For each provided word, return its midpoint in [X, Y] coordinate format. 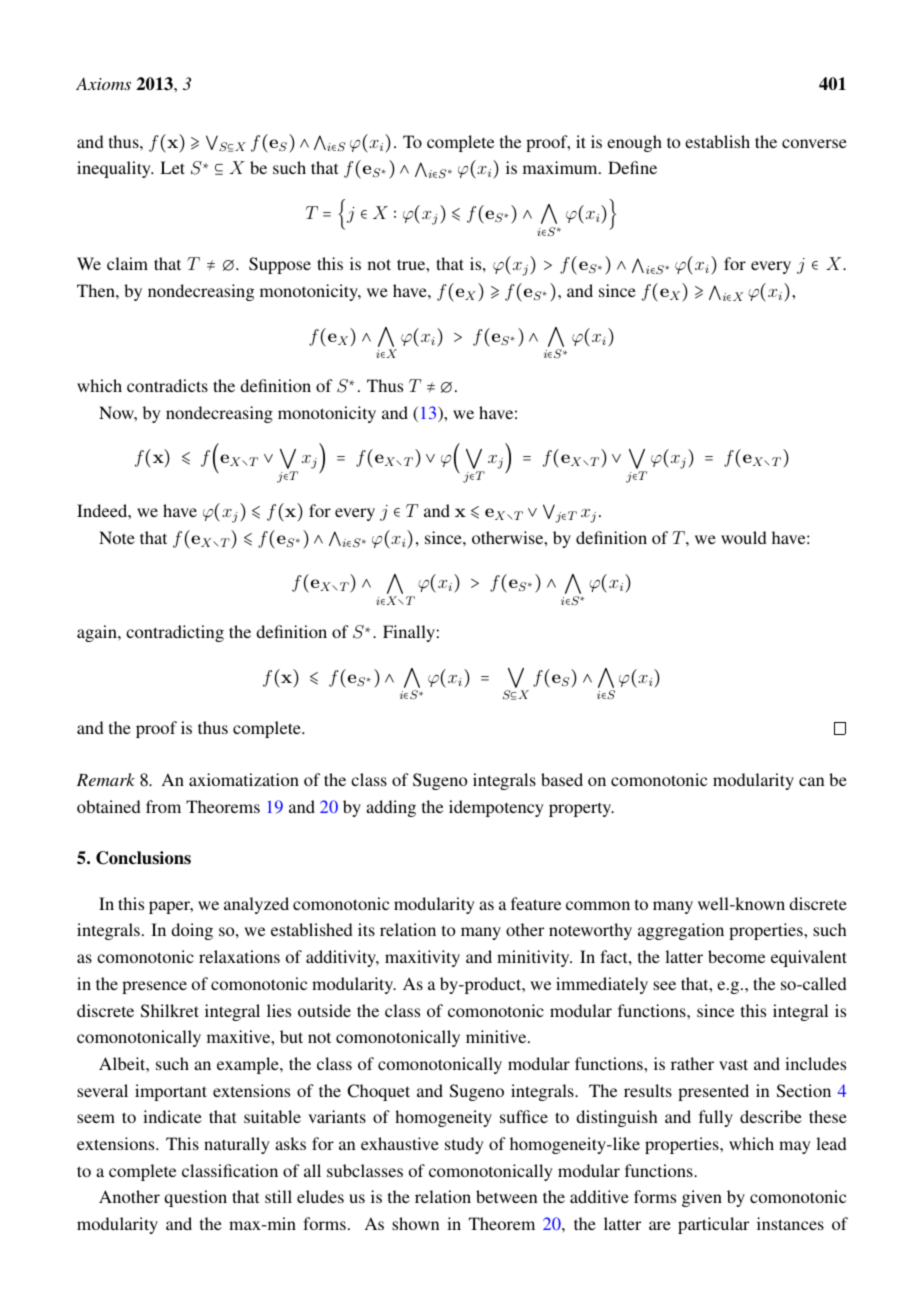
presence [154, 987]
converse [814, 143]
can [811, 781]
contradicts [167, 385]
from [163, 806]
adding [391, 808]
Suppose [280, 265]
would [744, 537]
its [366, 929]
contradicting [175, 633]
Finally [409, 633]
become [736, 956]
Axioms [103, 83]
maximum [561, 167]
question [195, 1198]
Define [632, 167]
